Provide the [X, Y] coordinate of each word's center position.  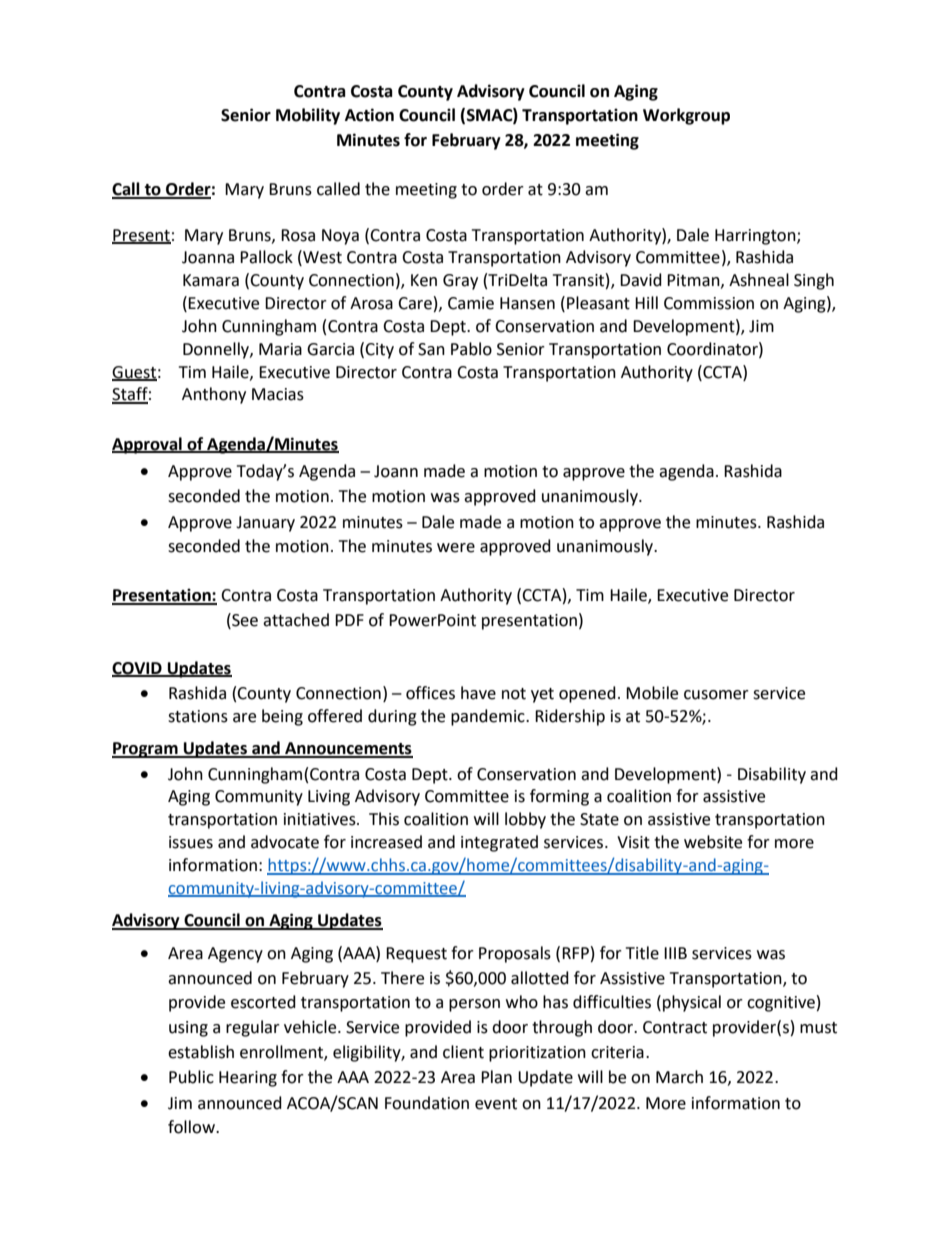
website [713, 842]
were [456, 548]
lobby [525, 820]
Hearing [248, 1079]
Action [369, 115]
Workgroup [686, 116]
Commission [709, 303]
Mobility [308, 116]
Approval [148, 445]
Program [146, 750]
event [496, 1104]
